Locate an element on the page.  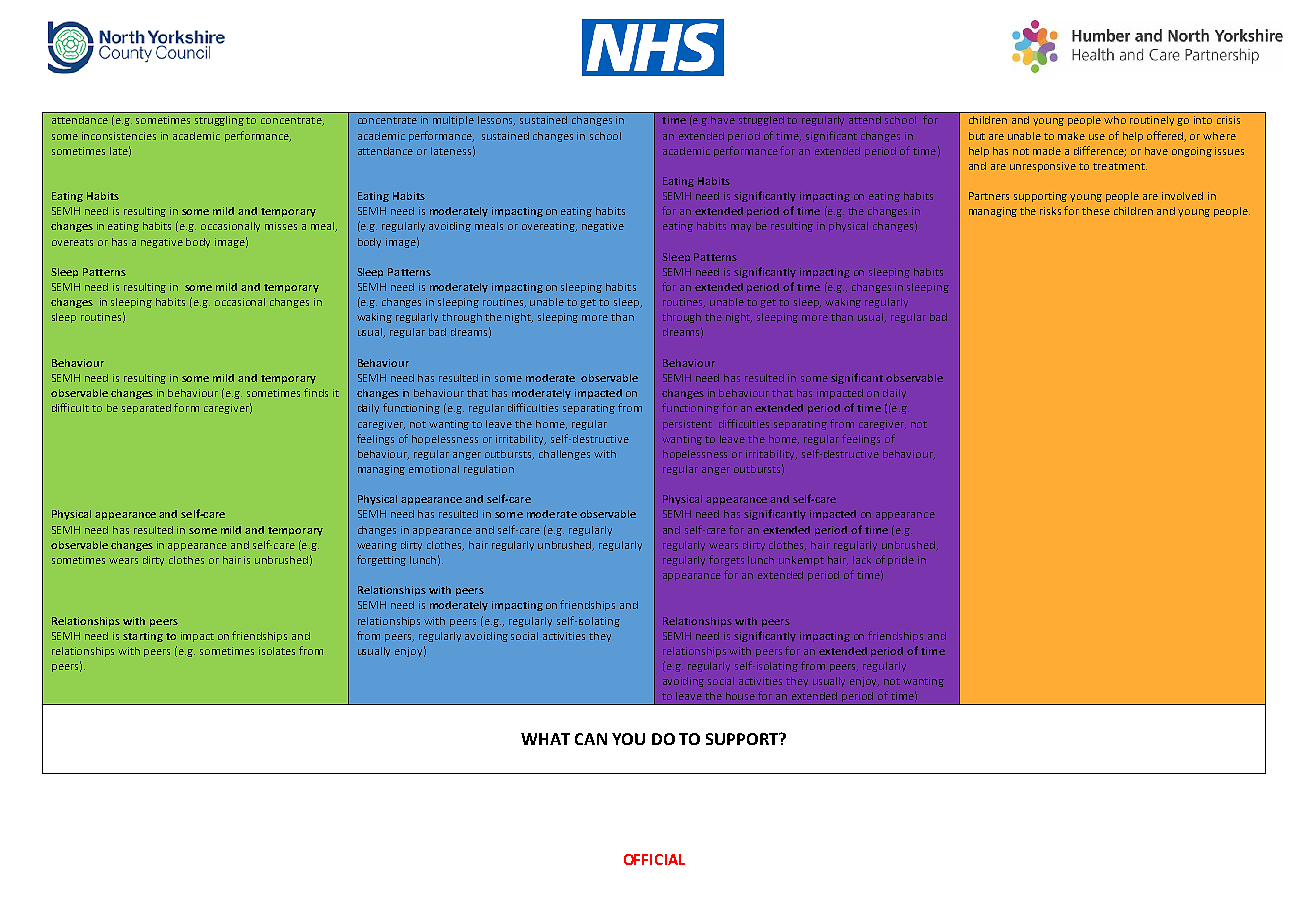
forgets is located at coordinates (726, 560).
